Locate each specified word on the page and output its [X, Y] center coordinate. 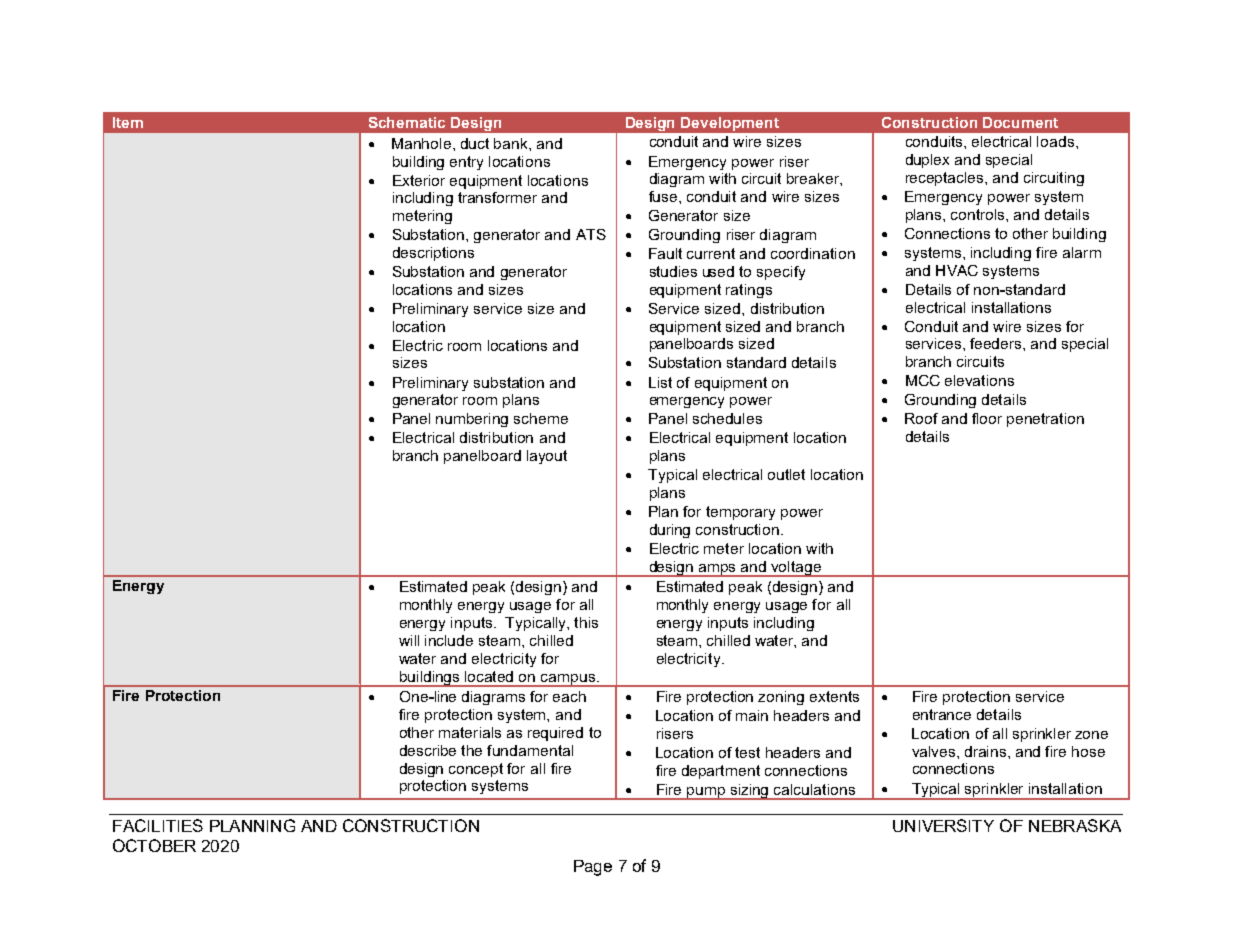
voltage [796, 569]
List [660, 382]
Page [593, 868]
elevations [979, 380]
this [586, 622]
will [409, 640]
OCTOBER [154, 845]
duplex [927, 161]
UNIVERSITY [943, 825]
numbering [472, 420]
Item [128, 122]
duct [475, 143]
